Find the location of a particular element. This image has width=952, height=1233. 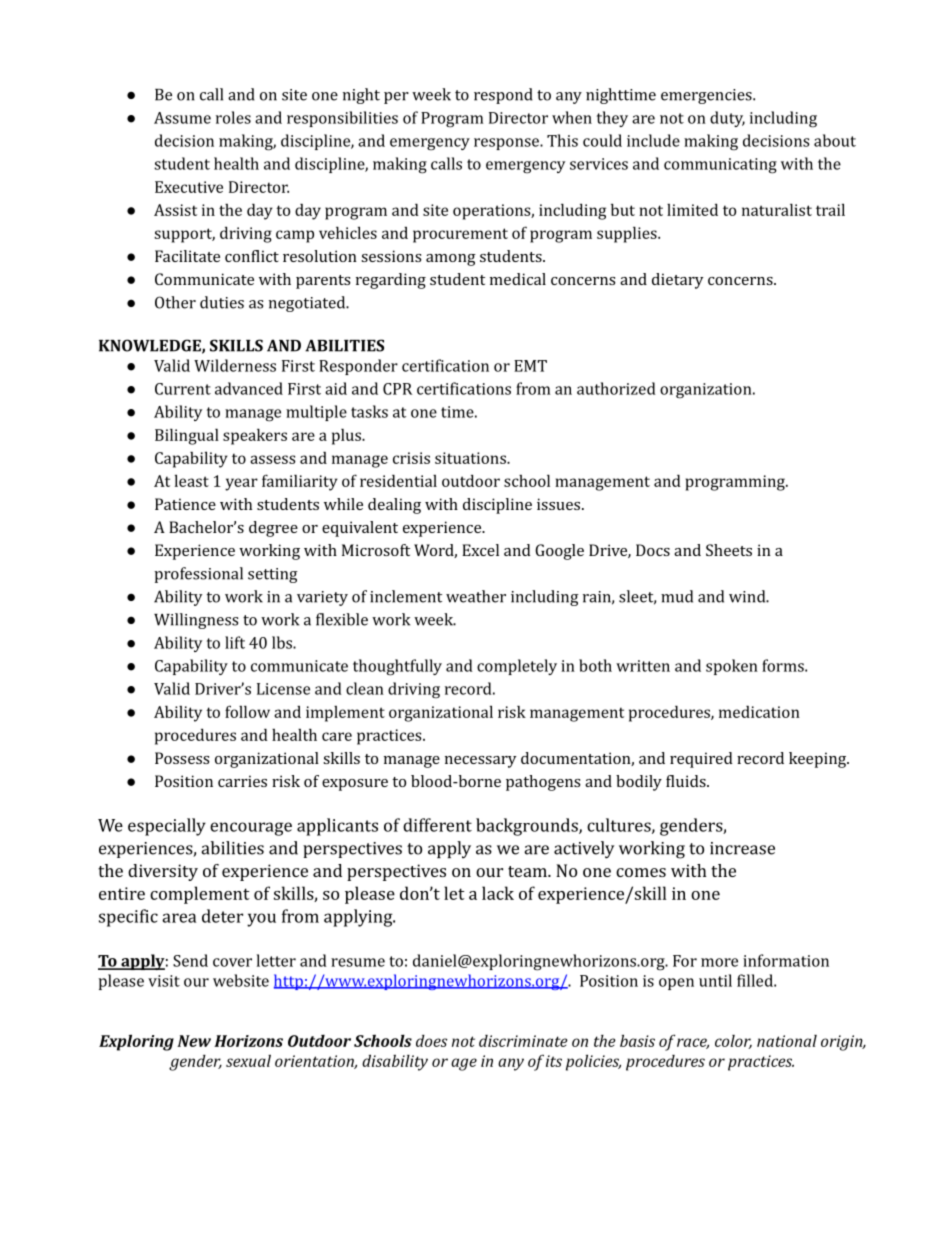

Possess is located at coordinates (182, 758).
